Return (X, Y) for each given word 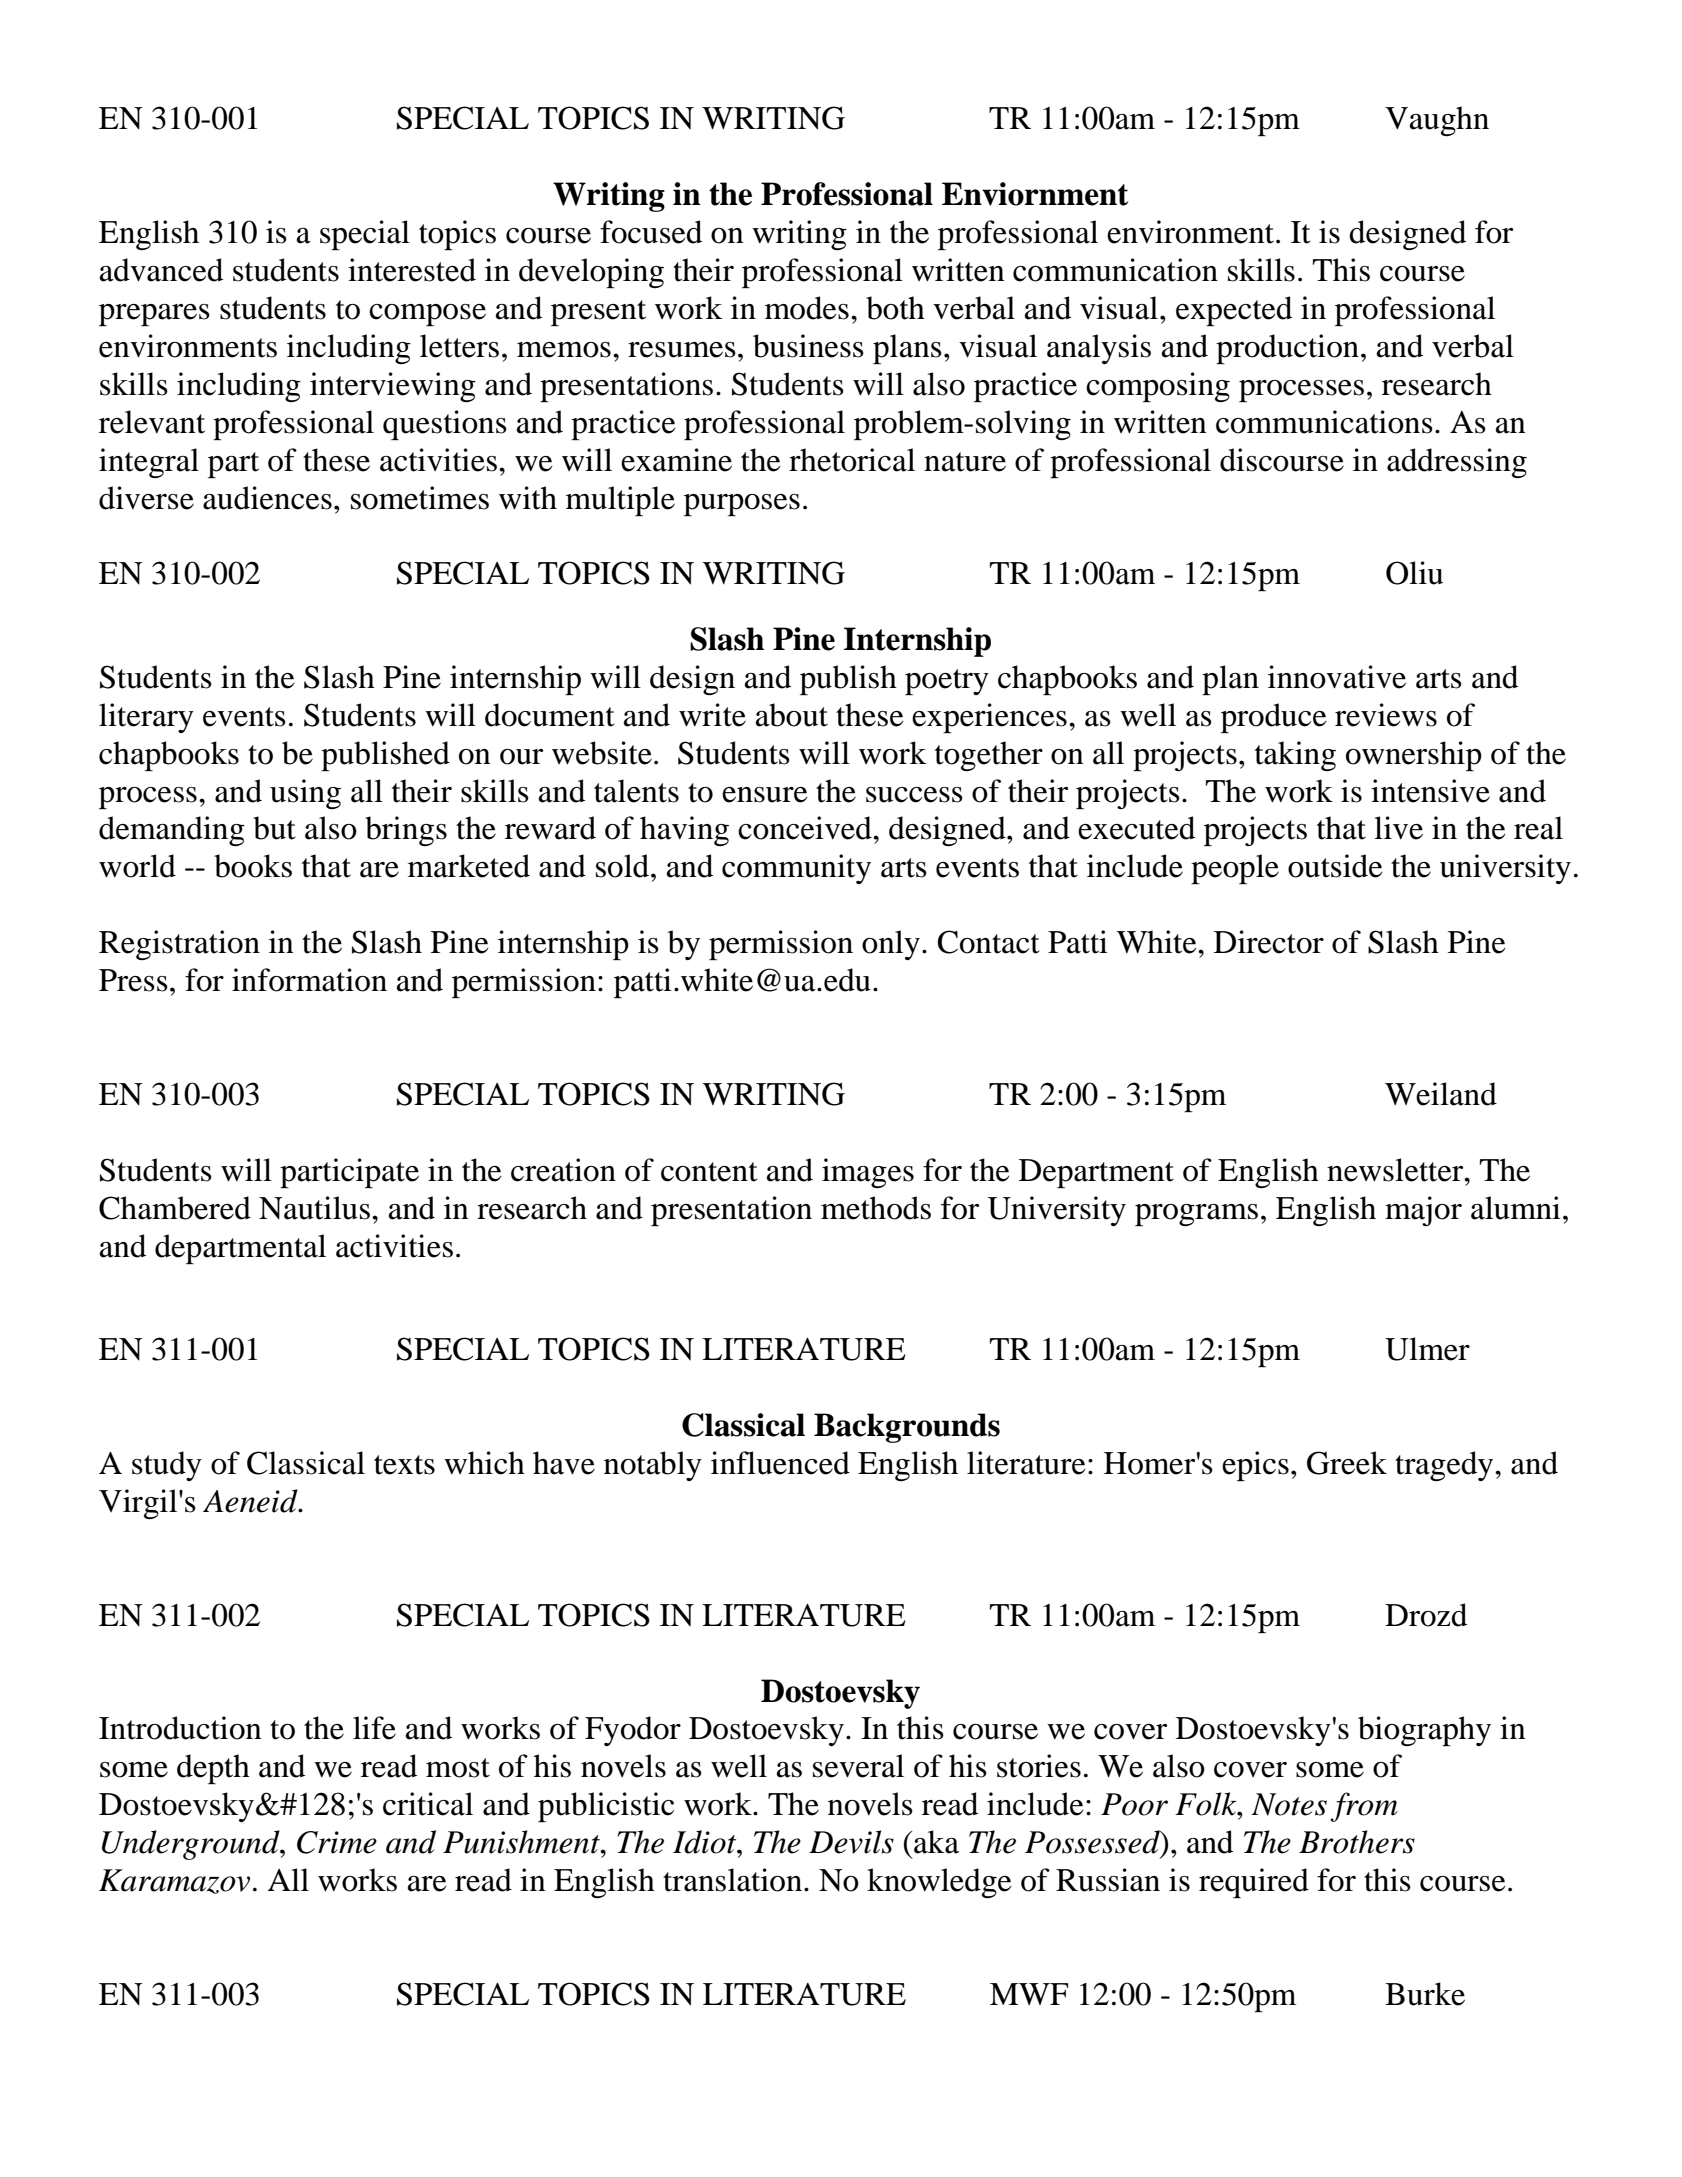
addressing (1457, 463)
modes (807, 308)
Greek (1347, 1463)
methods (876, 1208)
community (796, 869)
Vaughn (1437, 121)
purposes (742, 505)
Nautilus (314, 1208)
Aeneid (251, 1501)
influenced (780, 1463)
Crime (337, 1842)
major (1423, 1211)
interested (412, 270)
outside (1335, 866)
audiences (267, 498)
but (274, 828)
